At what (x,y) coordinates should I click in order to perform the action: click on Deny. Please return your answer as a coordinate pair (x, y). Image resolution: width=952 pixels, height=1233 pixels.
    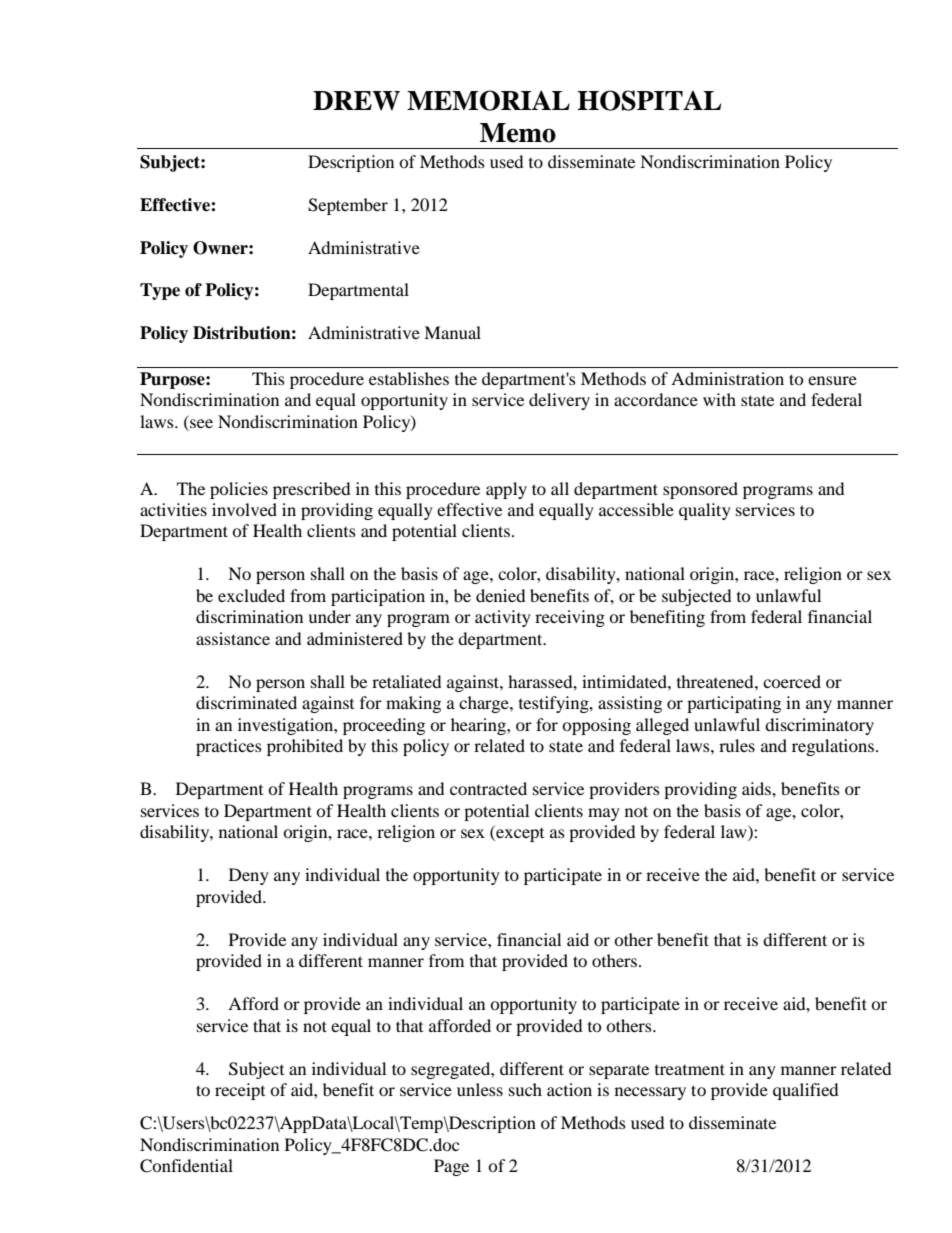
    Looking at the image, I should click on (249, 876).
